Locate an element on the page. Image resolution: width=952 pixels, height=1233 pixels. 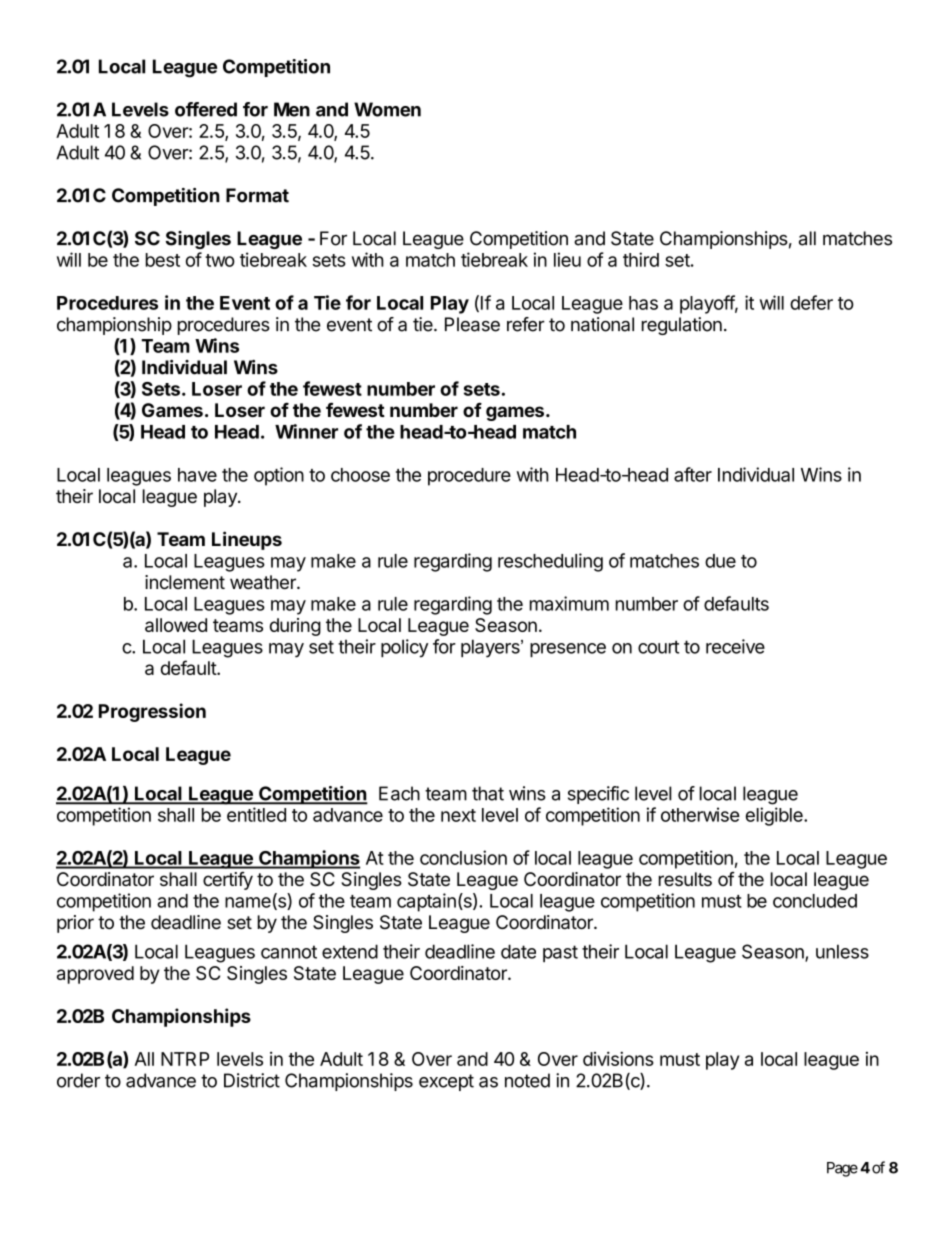
Page is located at coordinates (842, 1169).
